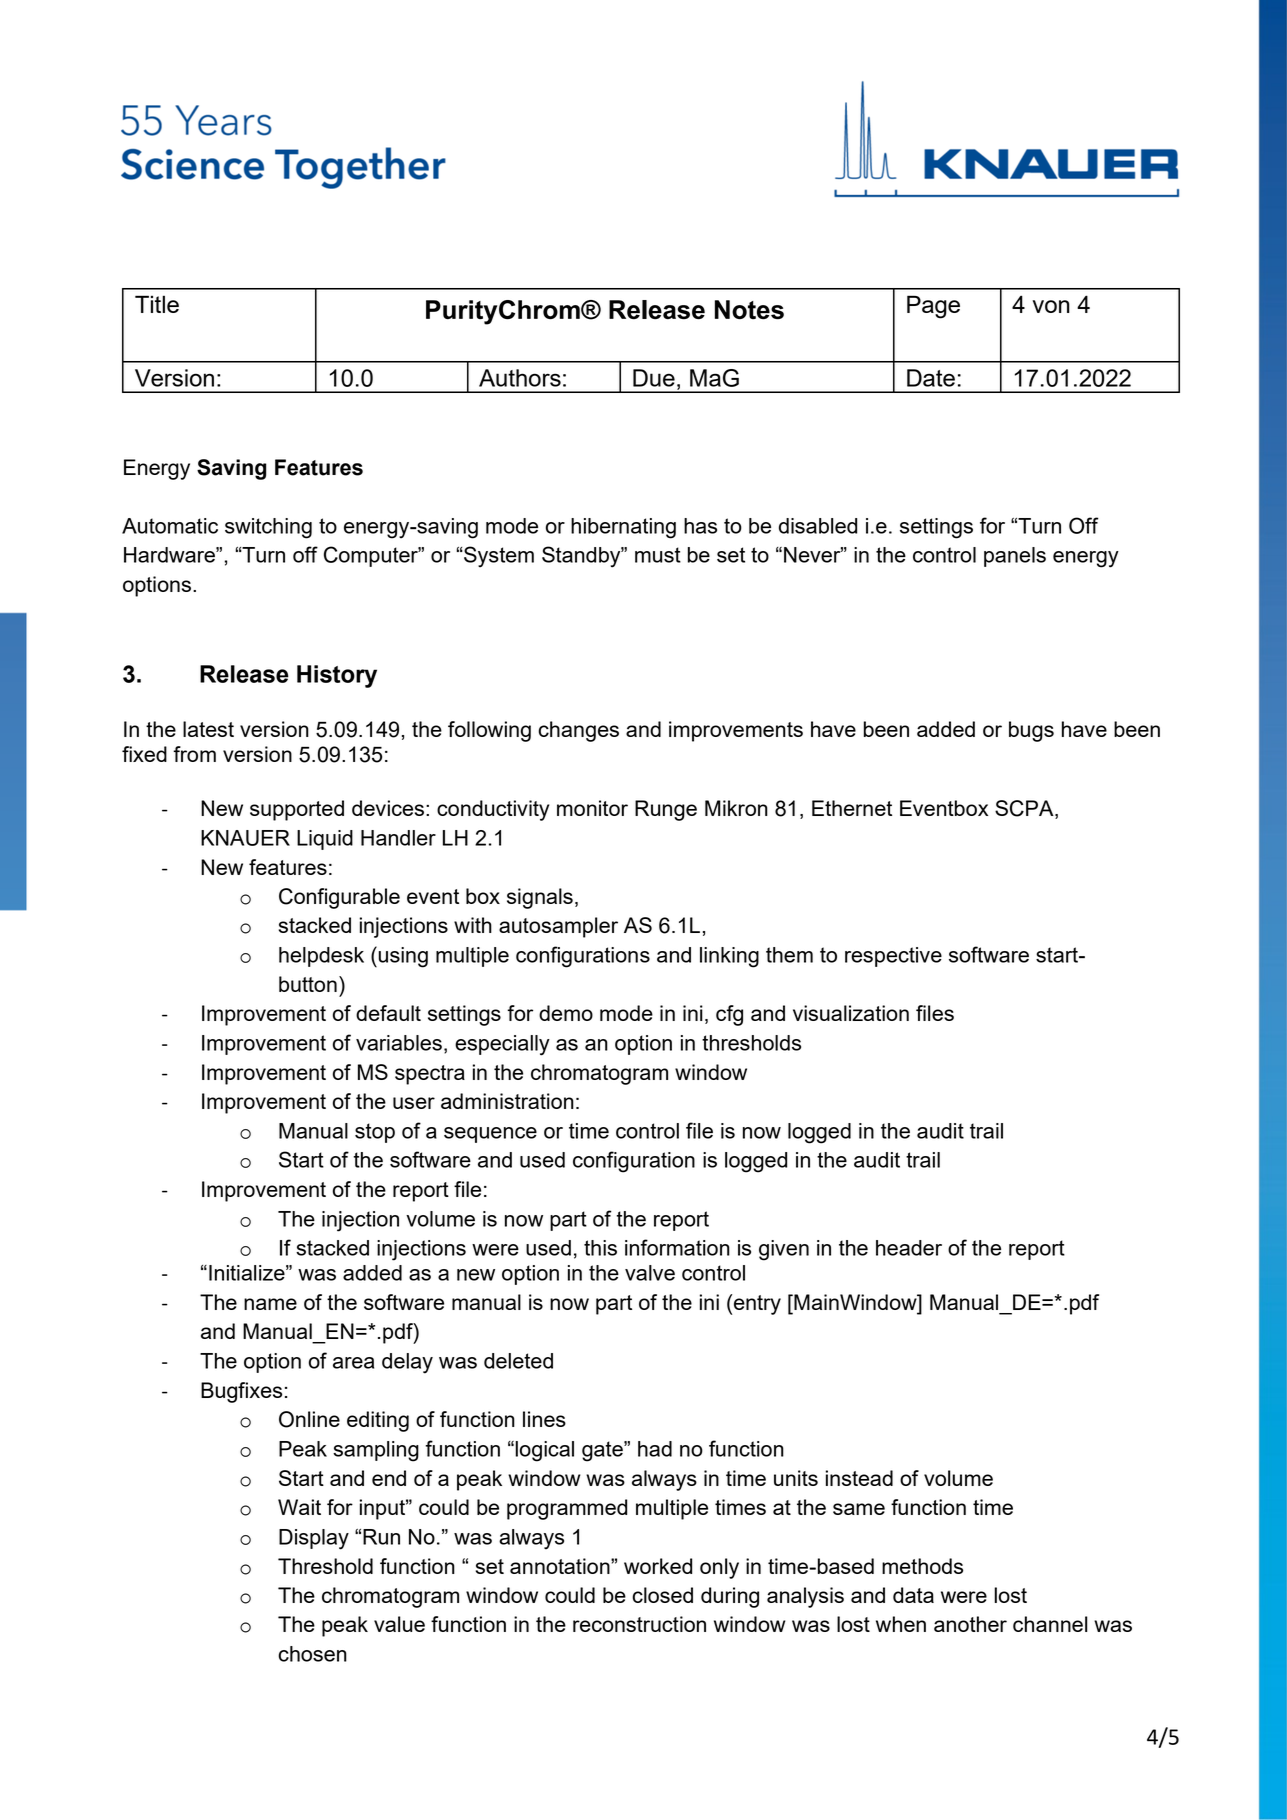  What do you see at coordinates (600, 1248) in the page?
I see `this` at bounding box center [600, 1248].
